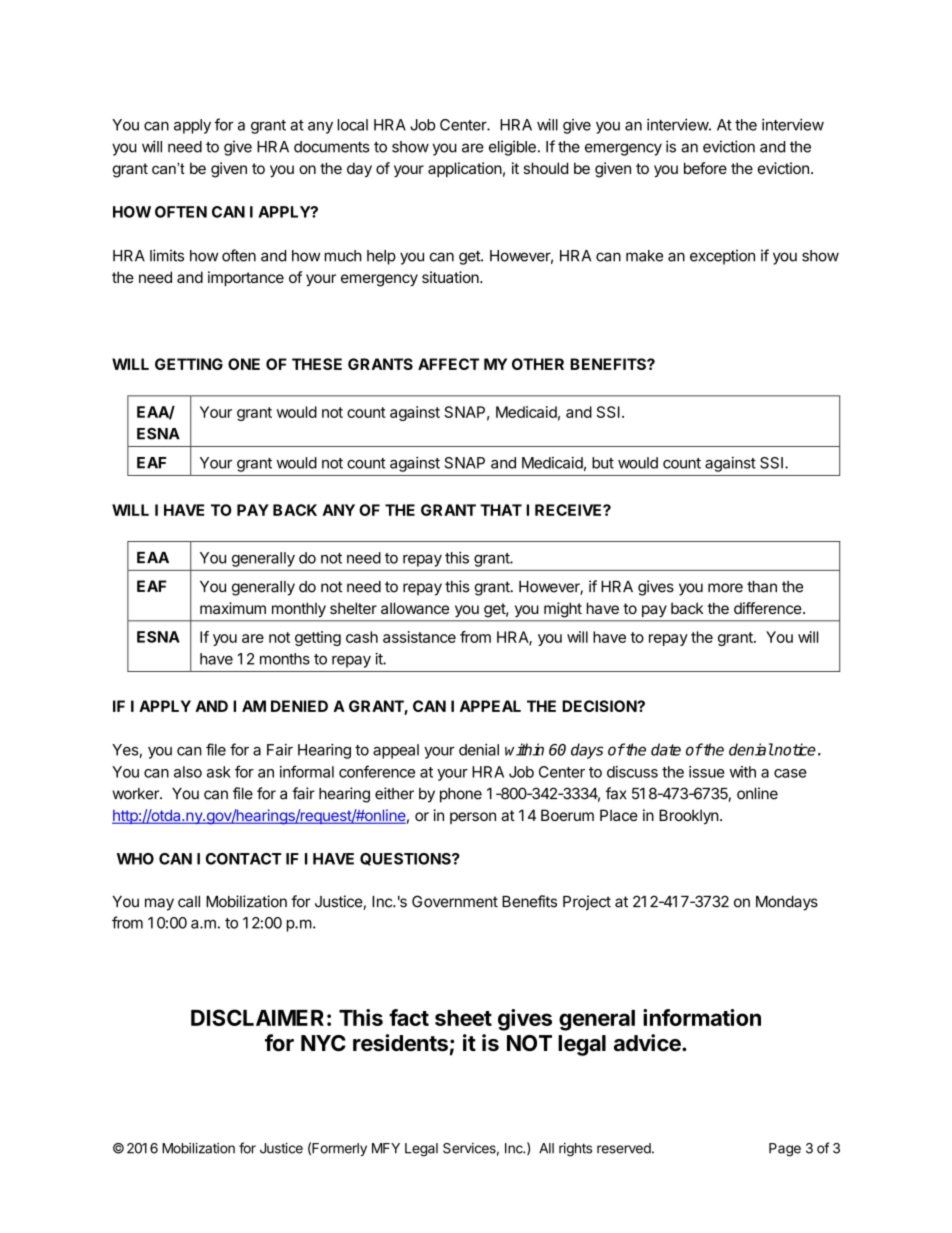 This page has height=1233, width=952. What do you see at coordinates (257, 1017) in the page?
I see `DISCLAIMER` at bounding box center [257, 1017].
